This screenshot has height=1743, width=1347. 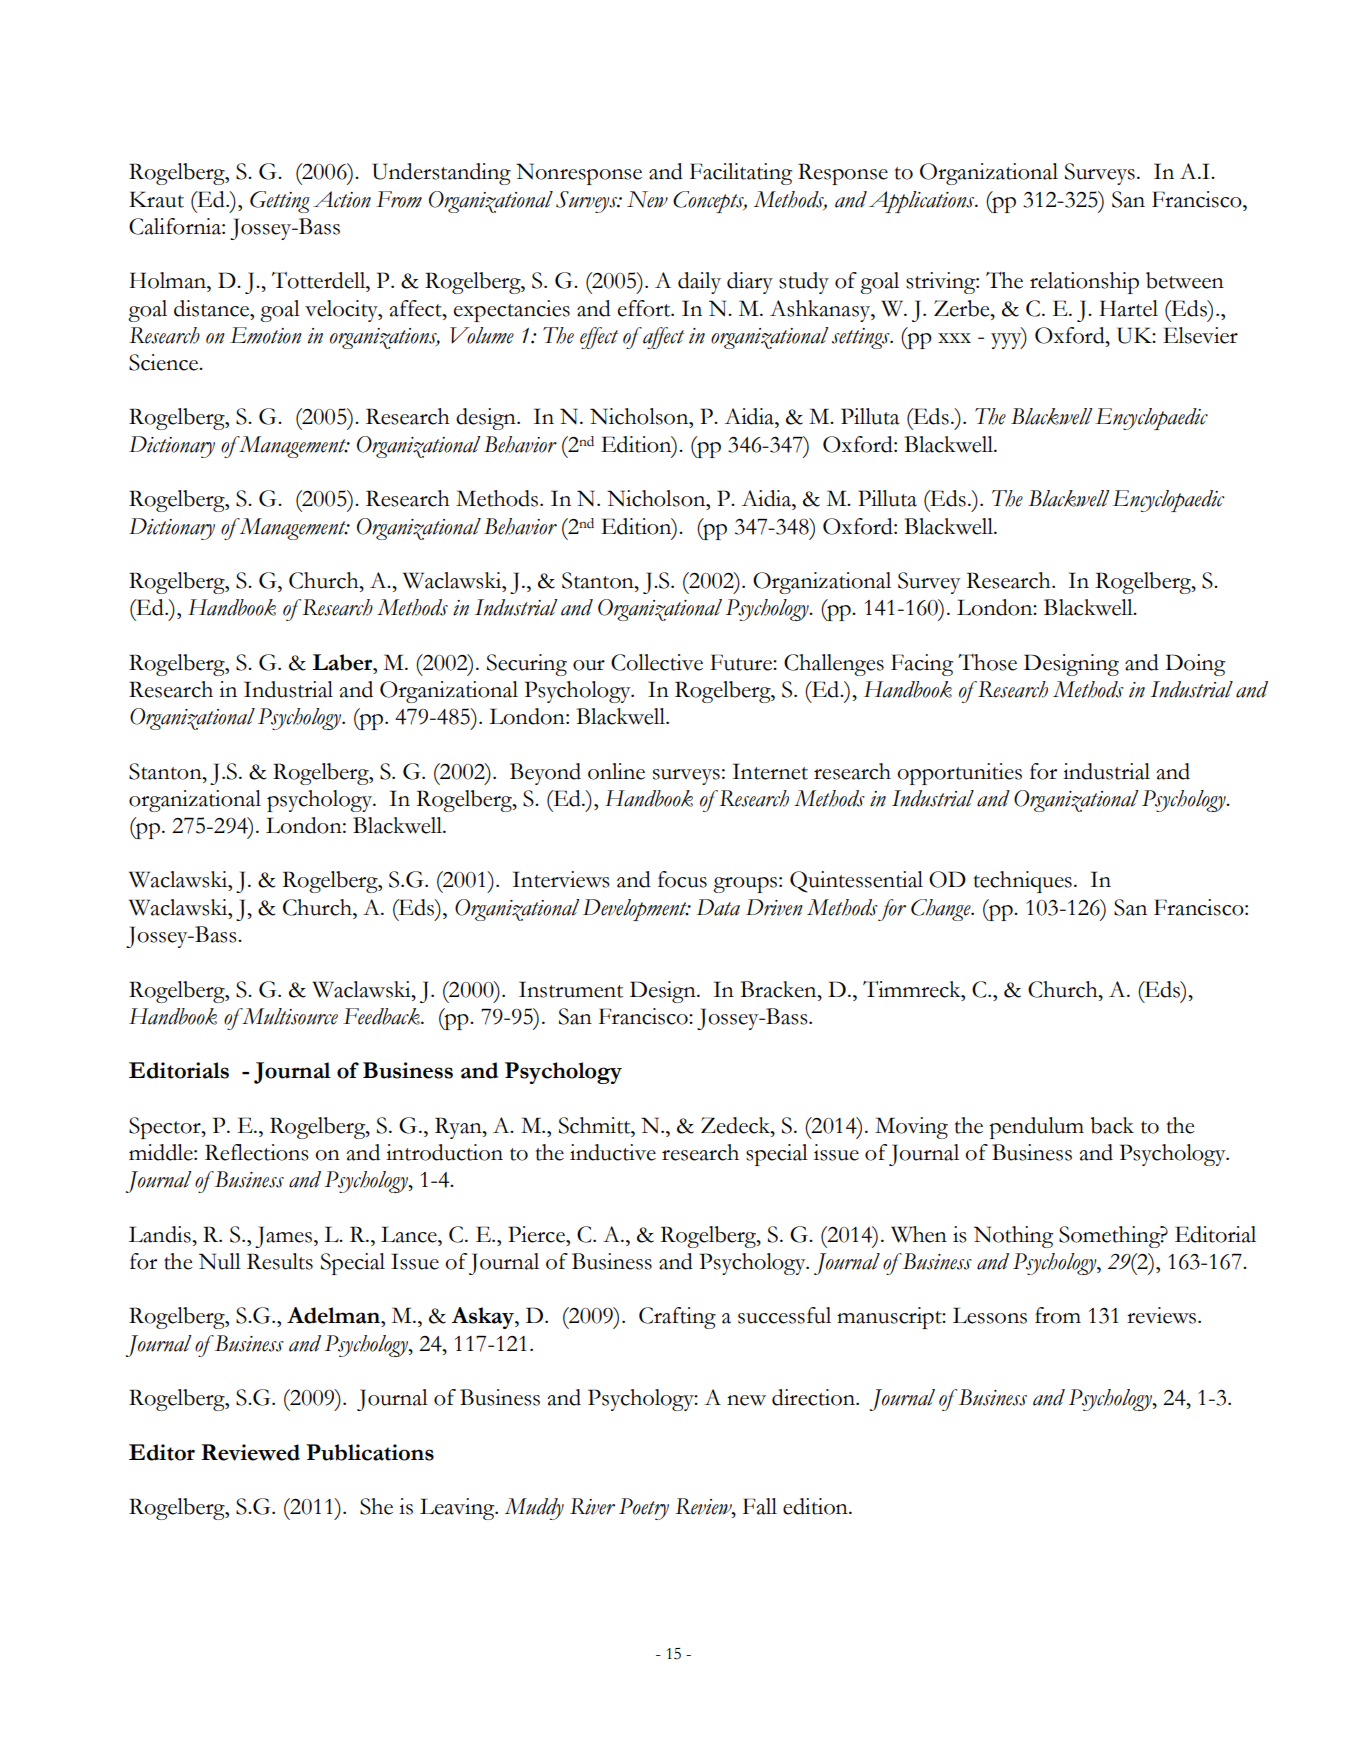 I want to click on Collective, so click(x=657, y=662).
